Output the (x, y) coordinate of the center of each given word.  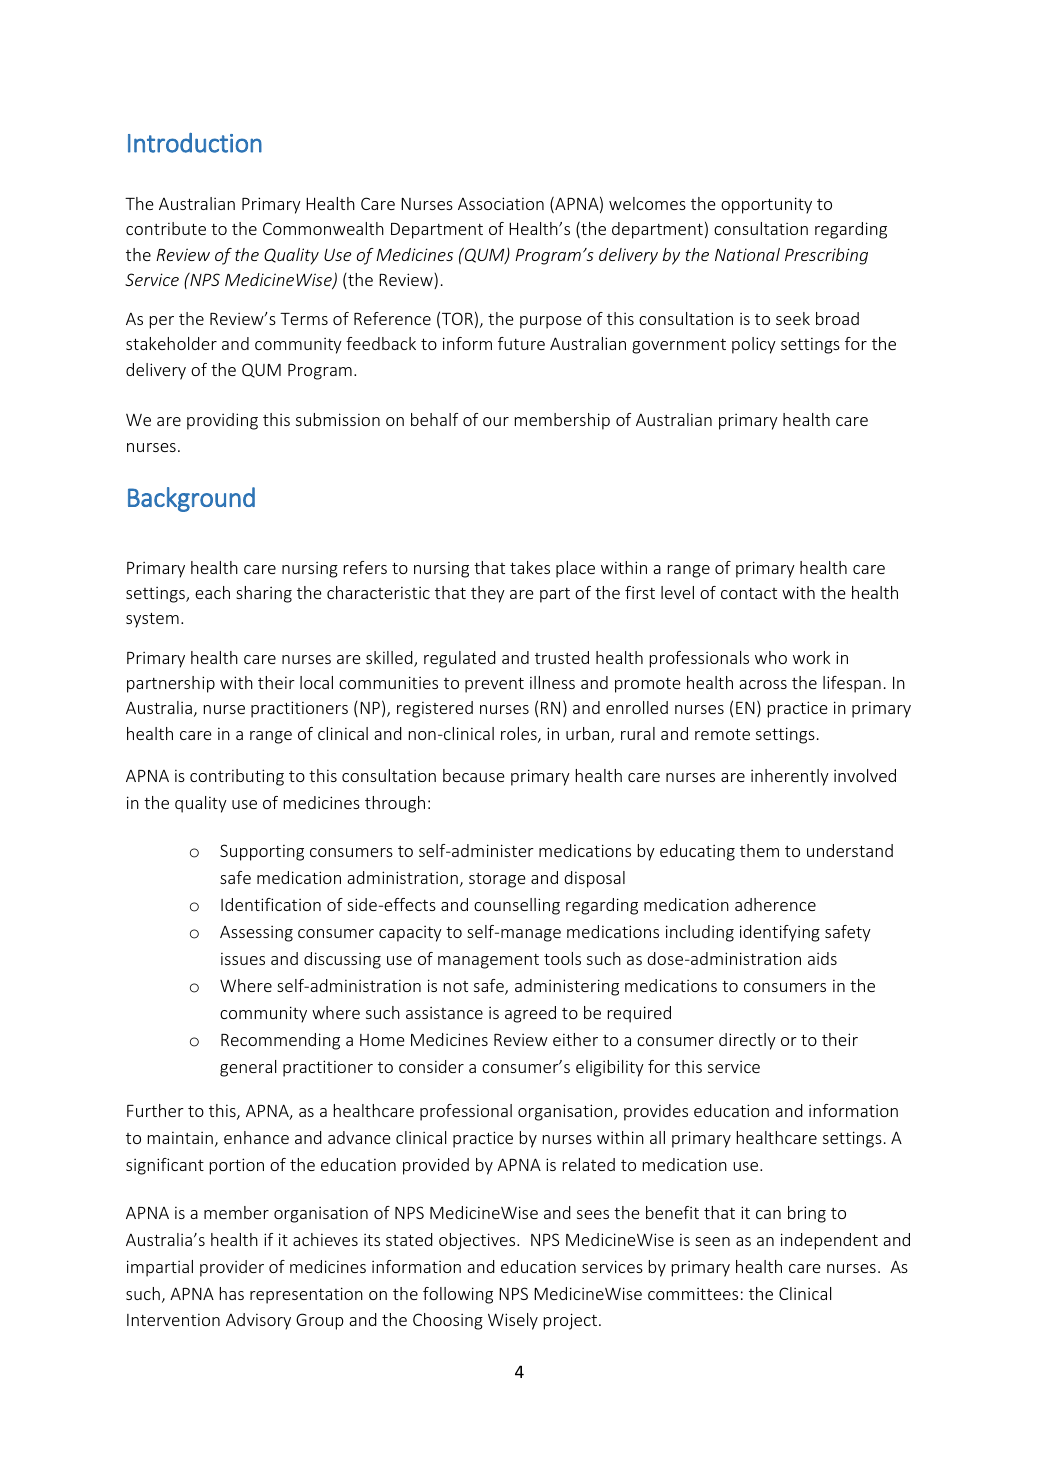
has (232, 1293)
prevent (494, 685)
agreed (530, 1014)
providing (222, 421)
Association (501, 203)
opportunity (766, 205)
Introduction (195, 143)
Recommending (280, 1041)
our (496, 421)
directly (747, 1041)
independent (829, 1241)
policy (754, 345)
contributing (237, 777)
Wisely (513, 1321)
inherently (790, 777)
